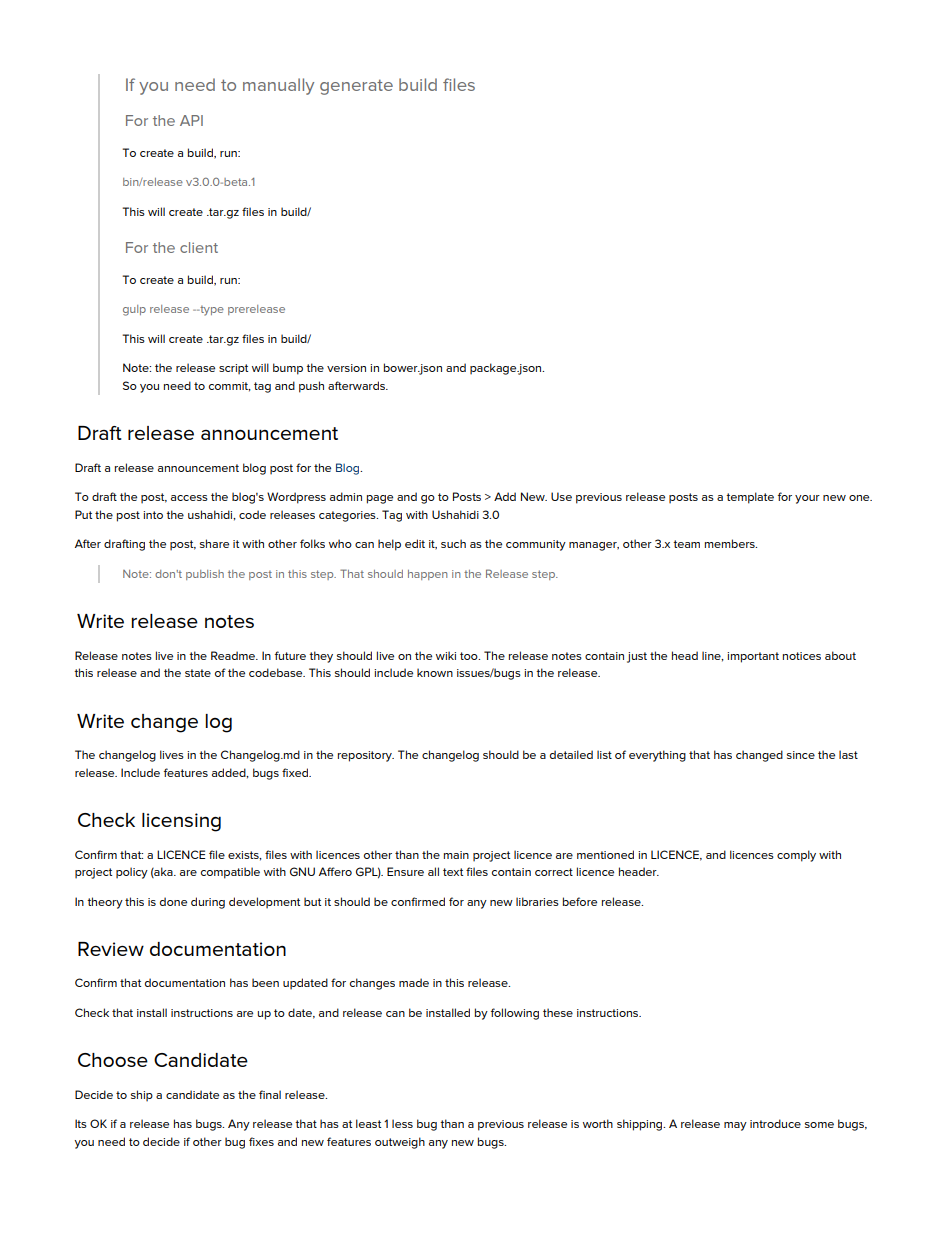 The width and height of the document is (952, 1233). I want to click on less, so click(402, 1123).
